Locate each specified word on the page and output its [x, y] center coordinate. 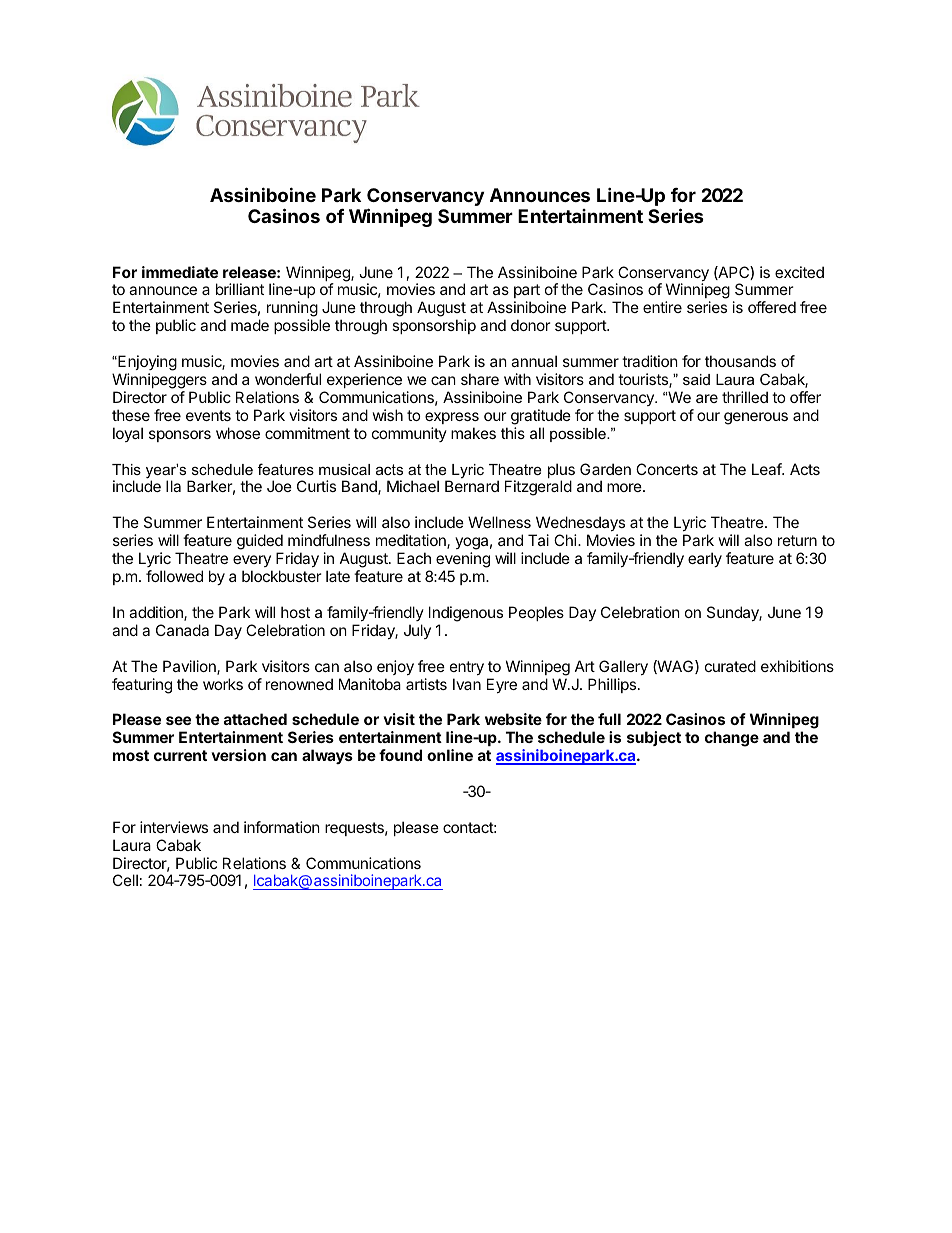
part [527, 293]
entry [467, 668]
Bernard [472, 486]
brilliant [240, 289]
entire [662, 307]
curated [730, 666]
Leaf [767, 469]
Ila [173, 486]
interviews [174, 827]
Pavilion [190, 667]
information [282, 827]
